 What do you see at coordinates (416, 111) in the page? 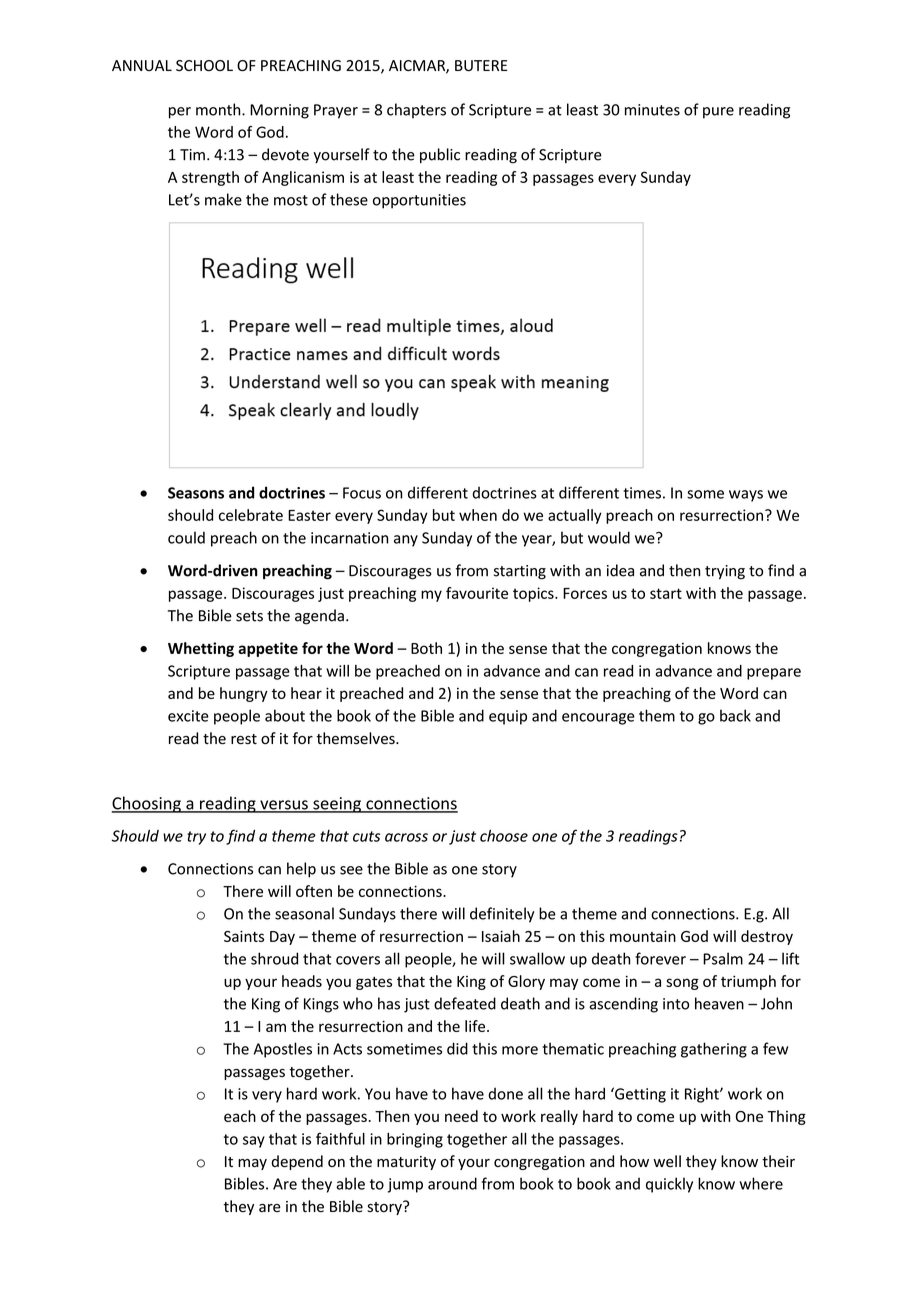
I see `chapters` at bounding box center [416, 111].
